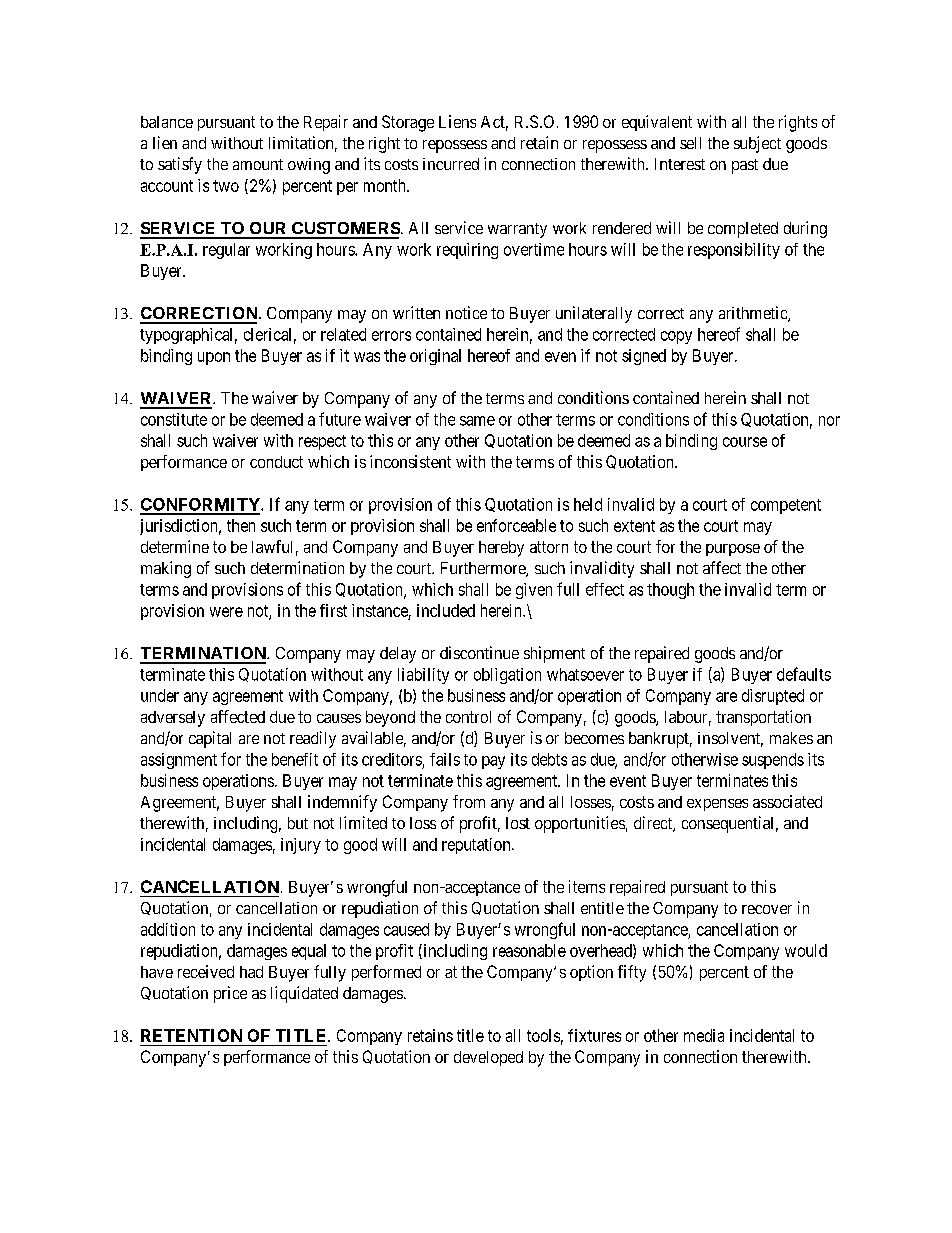 Image resolution: width=952 pixels, height=1233 pixels. What do you see at coordinates (226, 612) in the document?
I see `were` at bounding box center [226, 612].
